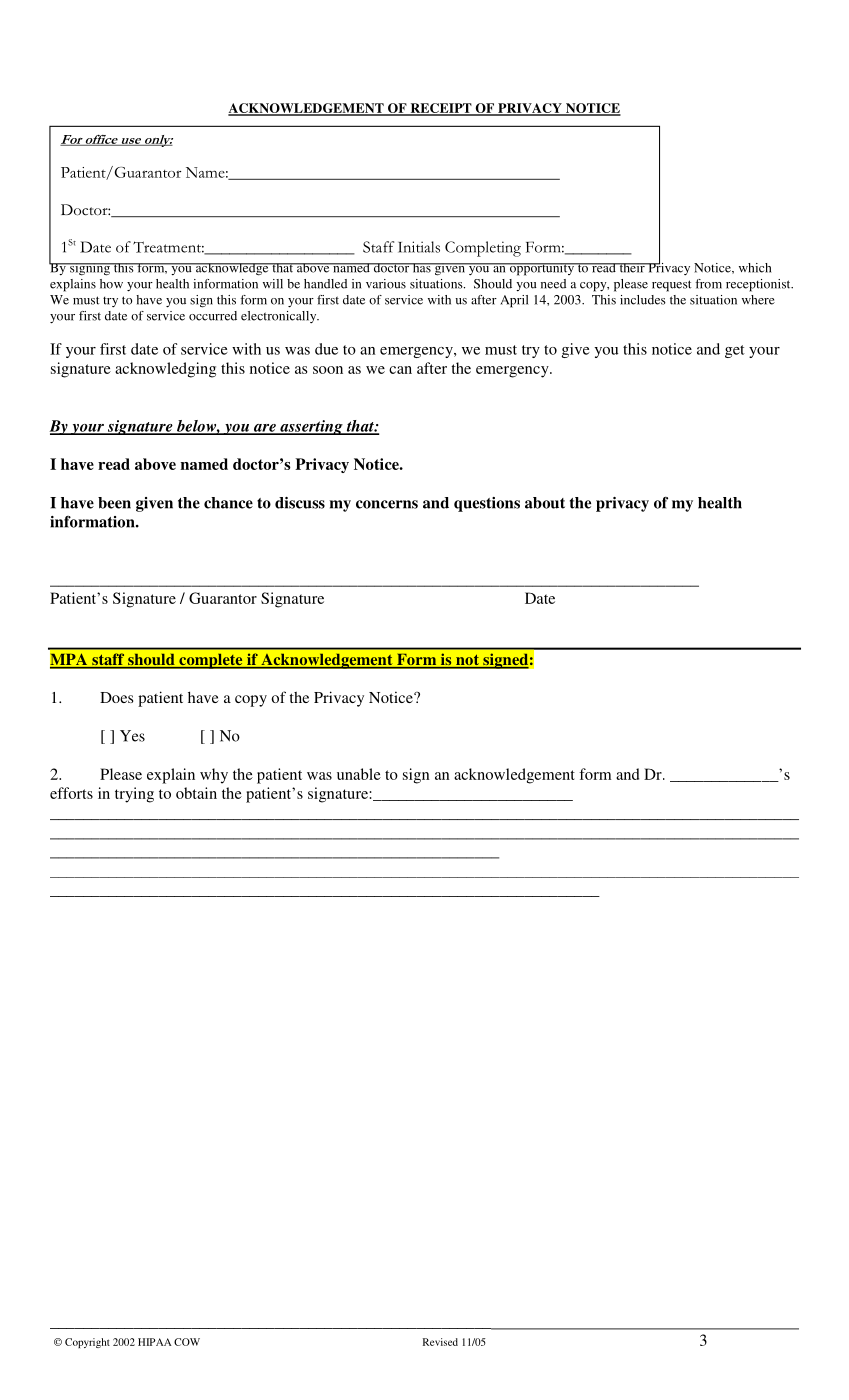  Describe the element at coordinates (441, 109) in the image. I see `RECEIPT` at that location.
